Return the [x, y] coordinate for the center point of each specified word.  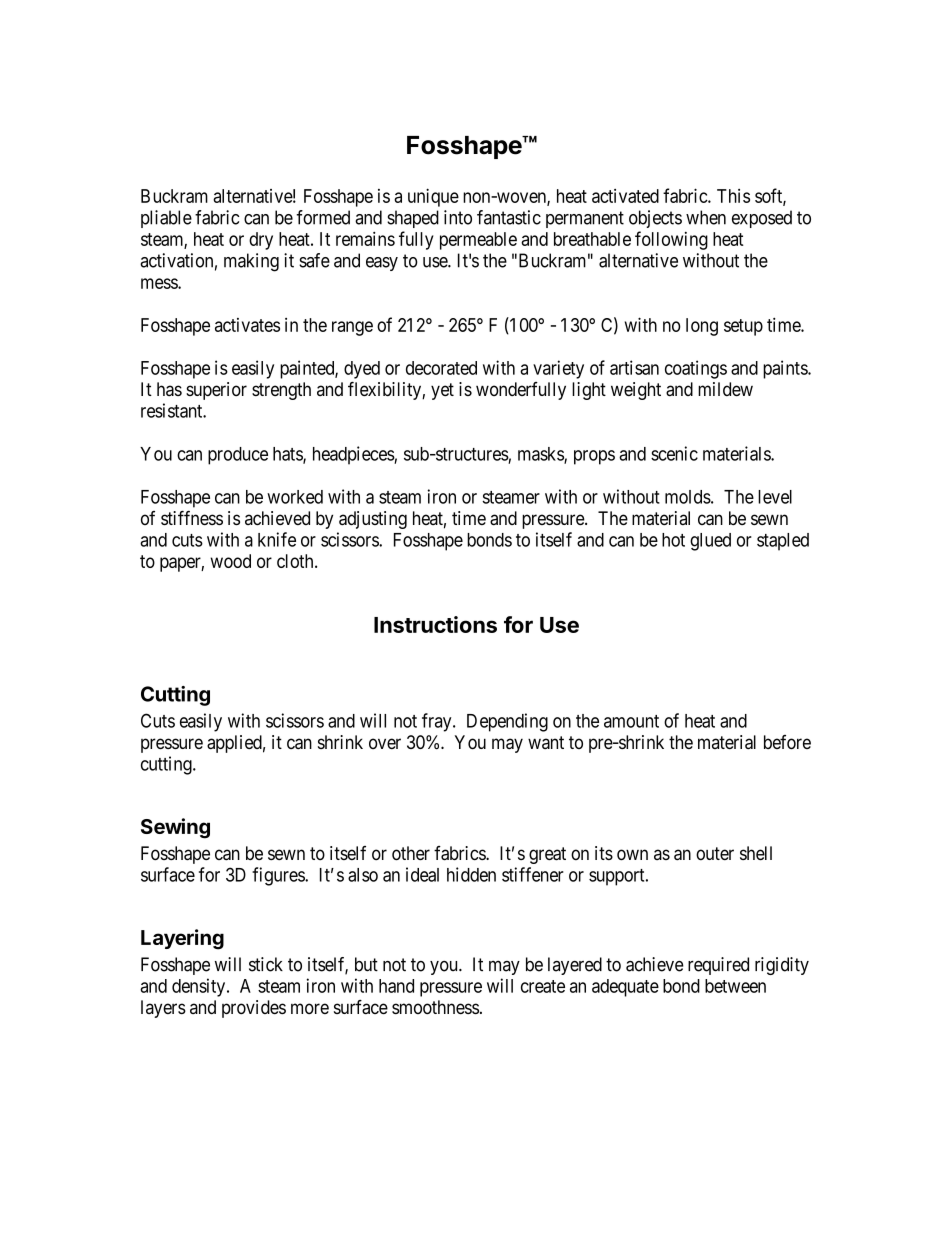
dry [261, 241]
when [706, 217]
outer [715, 853]
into [458, 217]
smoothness [435, 1007]
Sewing [175, 828]
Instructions [435, 624]
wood [230, 561]
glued [710, 542]
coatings [696, 369]
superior [216, 391]
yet [442, 391]
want [546, 742]
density [200, 987]
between [735, 986]
